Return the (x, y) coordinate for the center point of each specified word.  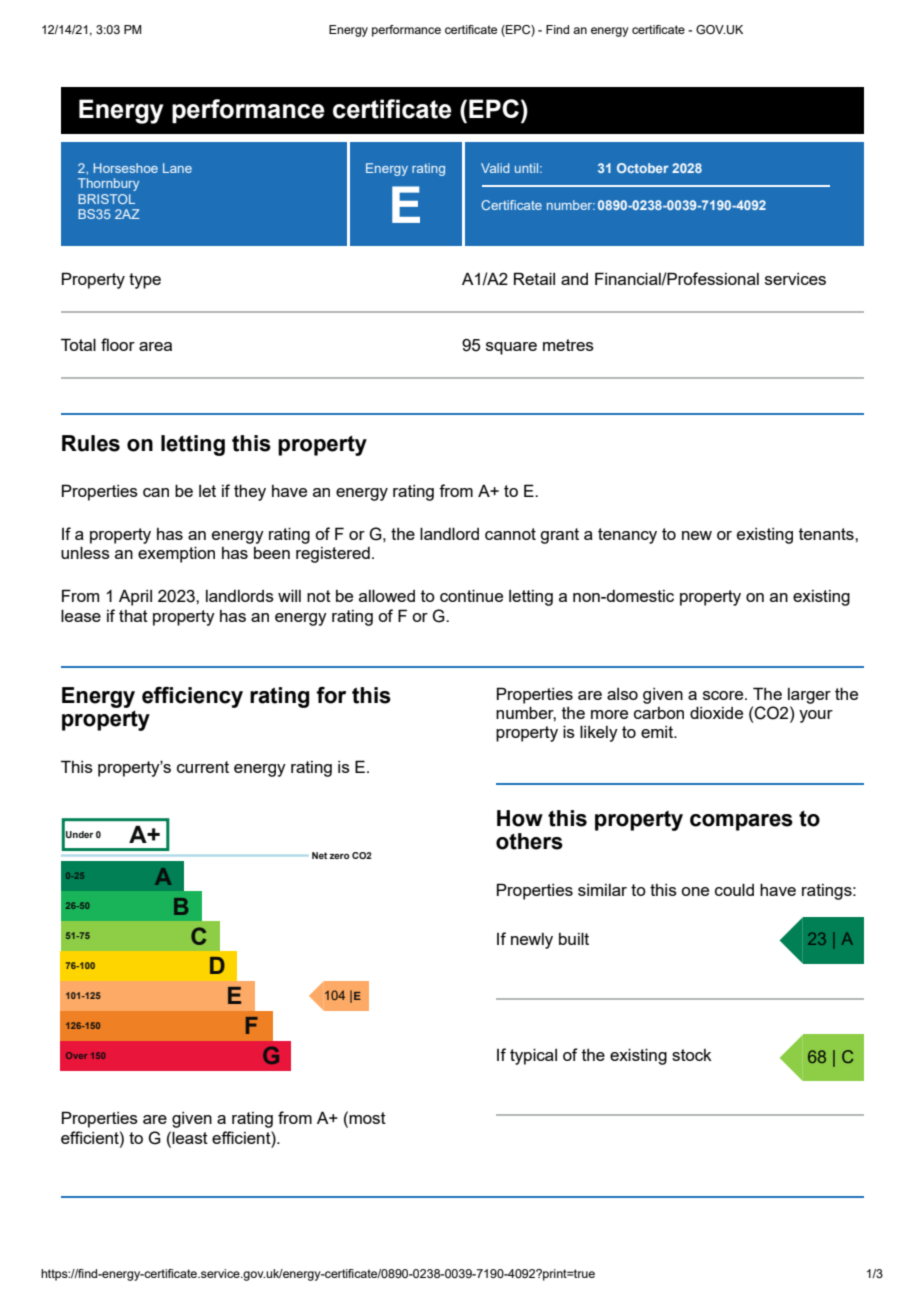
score (724, 695)
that (133, 616)
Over (76, 1055)
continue (471, 595)
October (643, 168)
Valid (495, 168)
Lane (177, 168)
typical (533, 1056)
